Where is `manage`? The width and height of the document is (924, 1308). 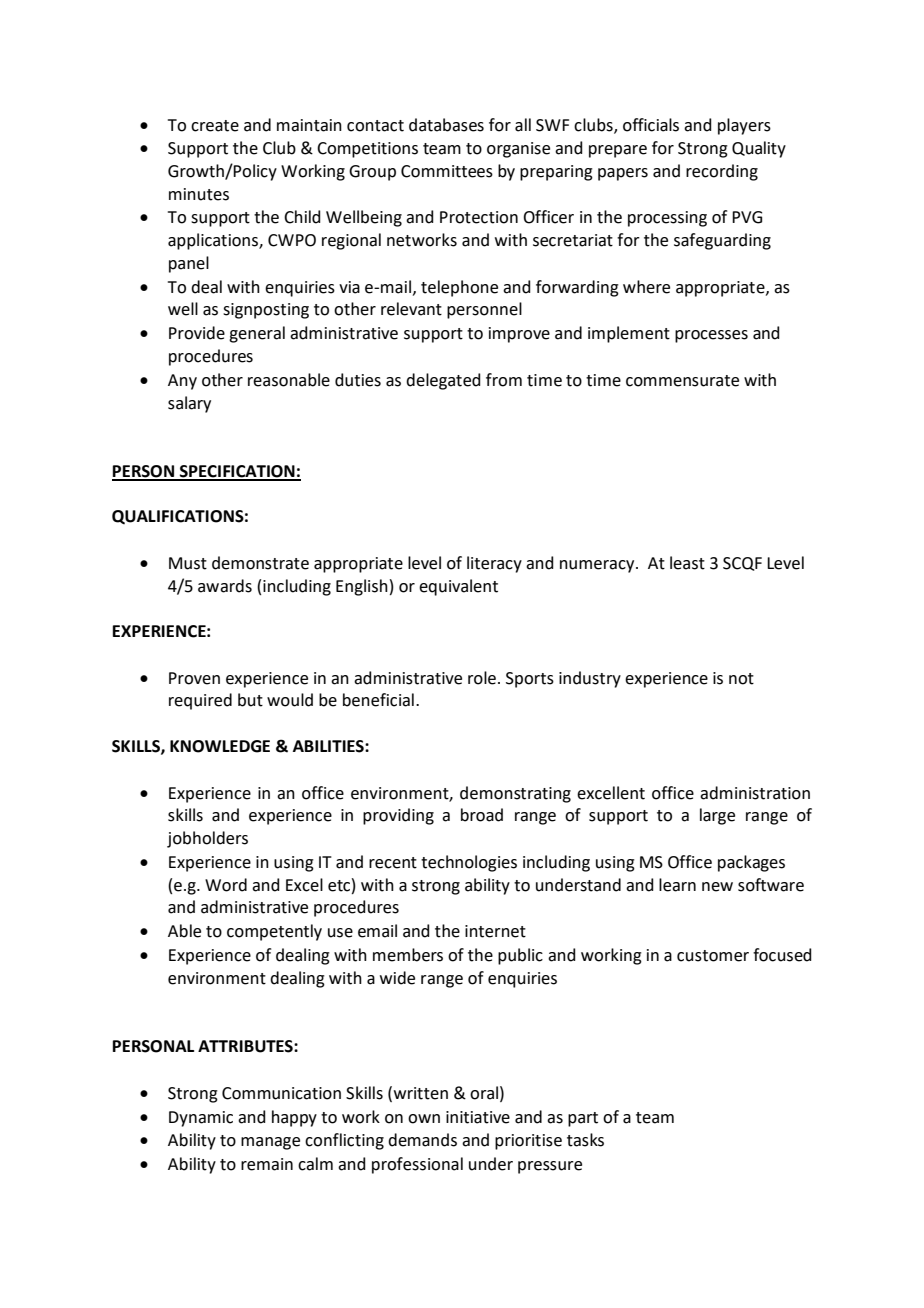 manage is located at coordinates (270, 1143).
